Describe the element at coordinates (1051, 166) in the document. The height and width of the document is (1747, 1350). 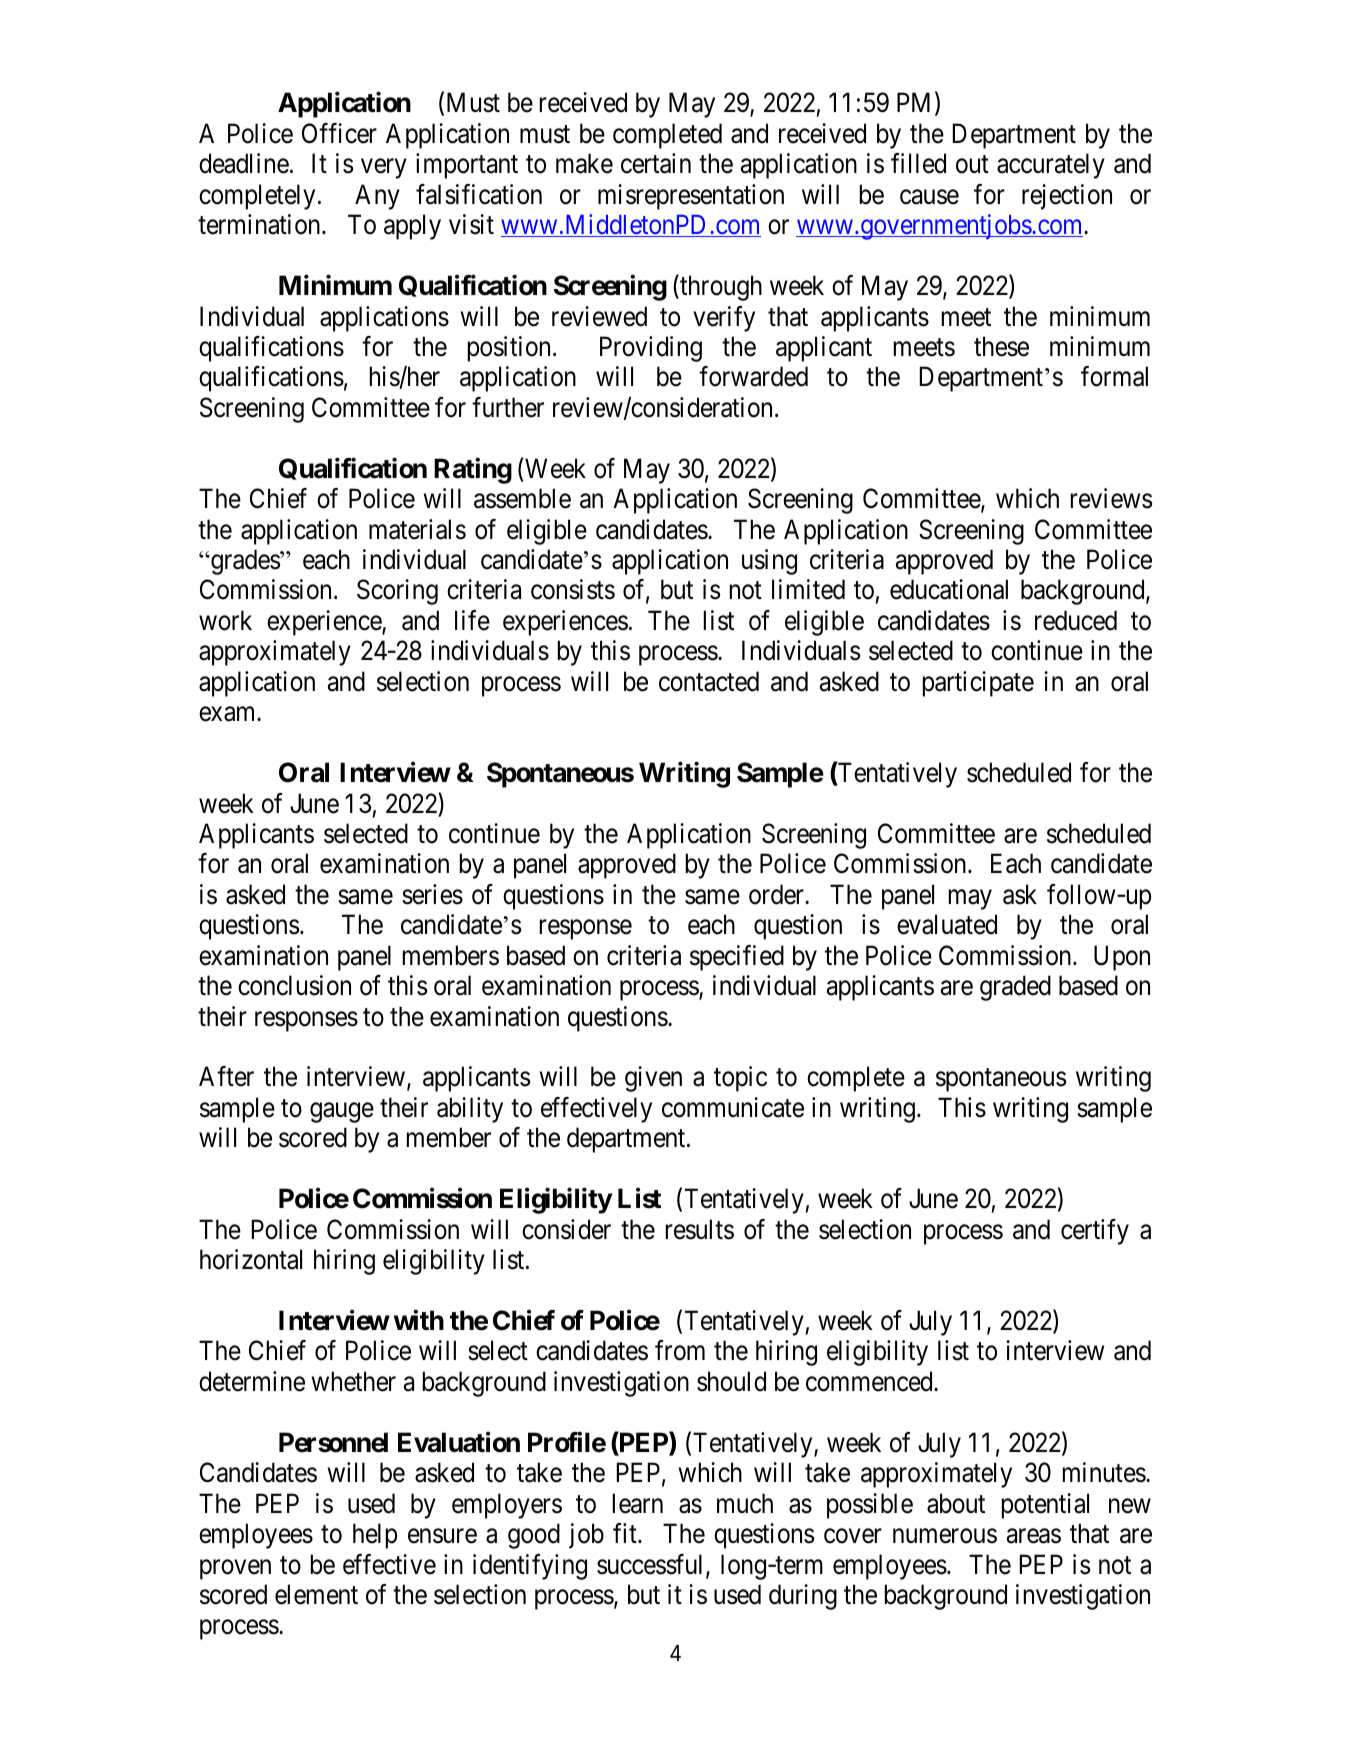
I see `accurately` at that location.
